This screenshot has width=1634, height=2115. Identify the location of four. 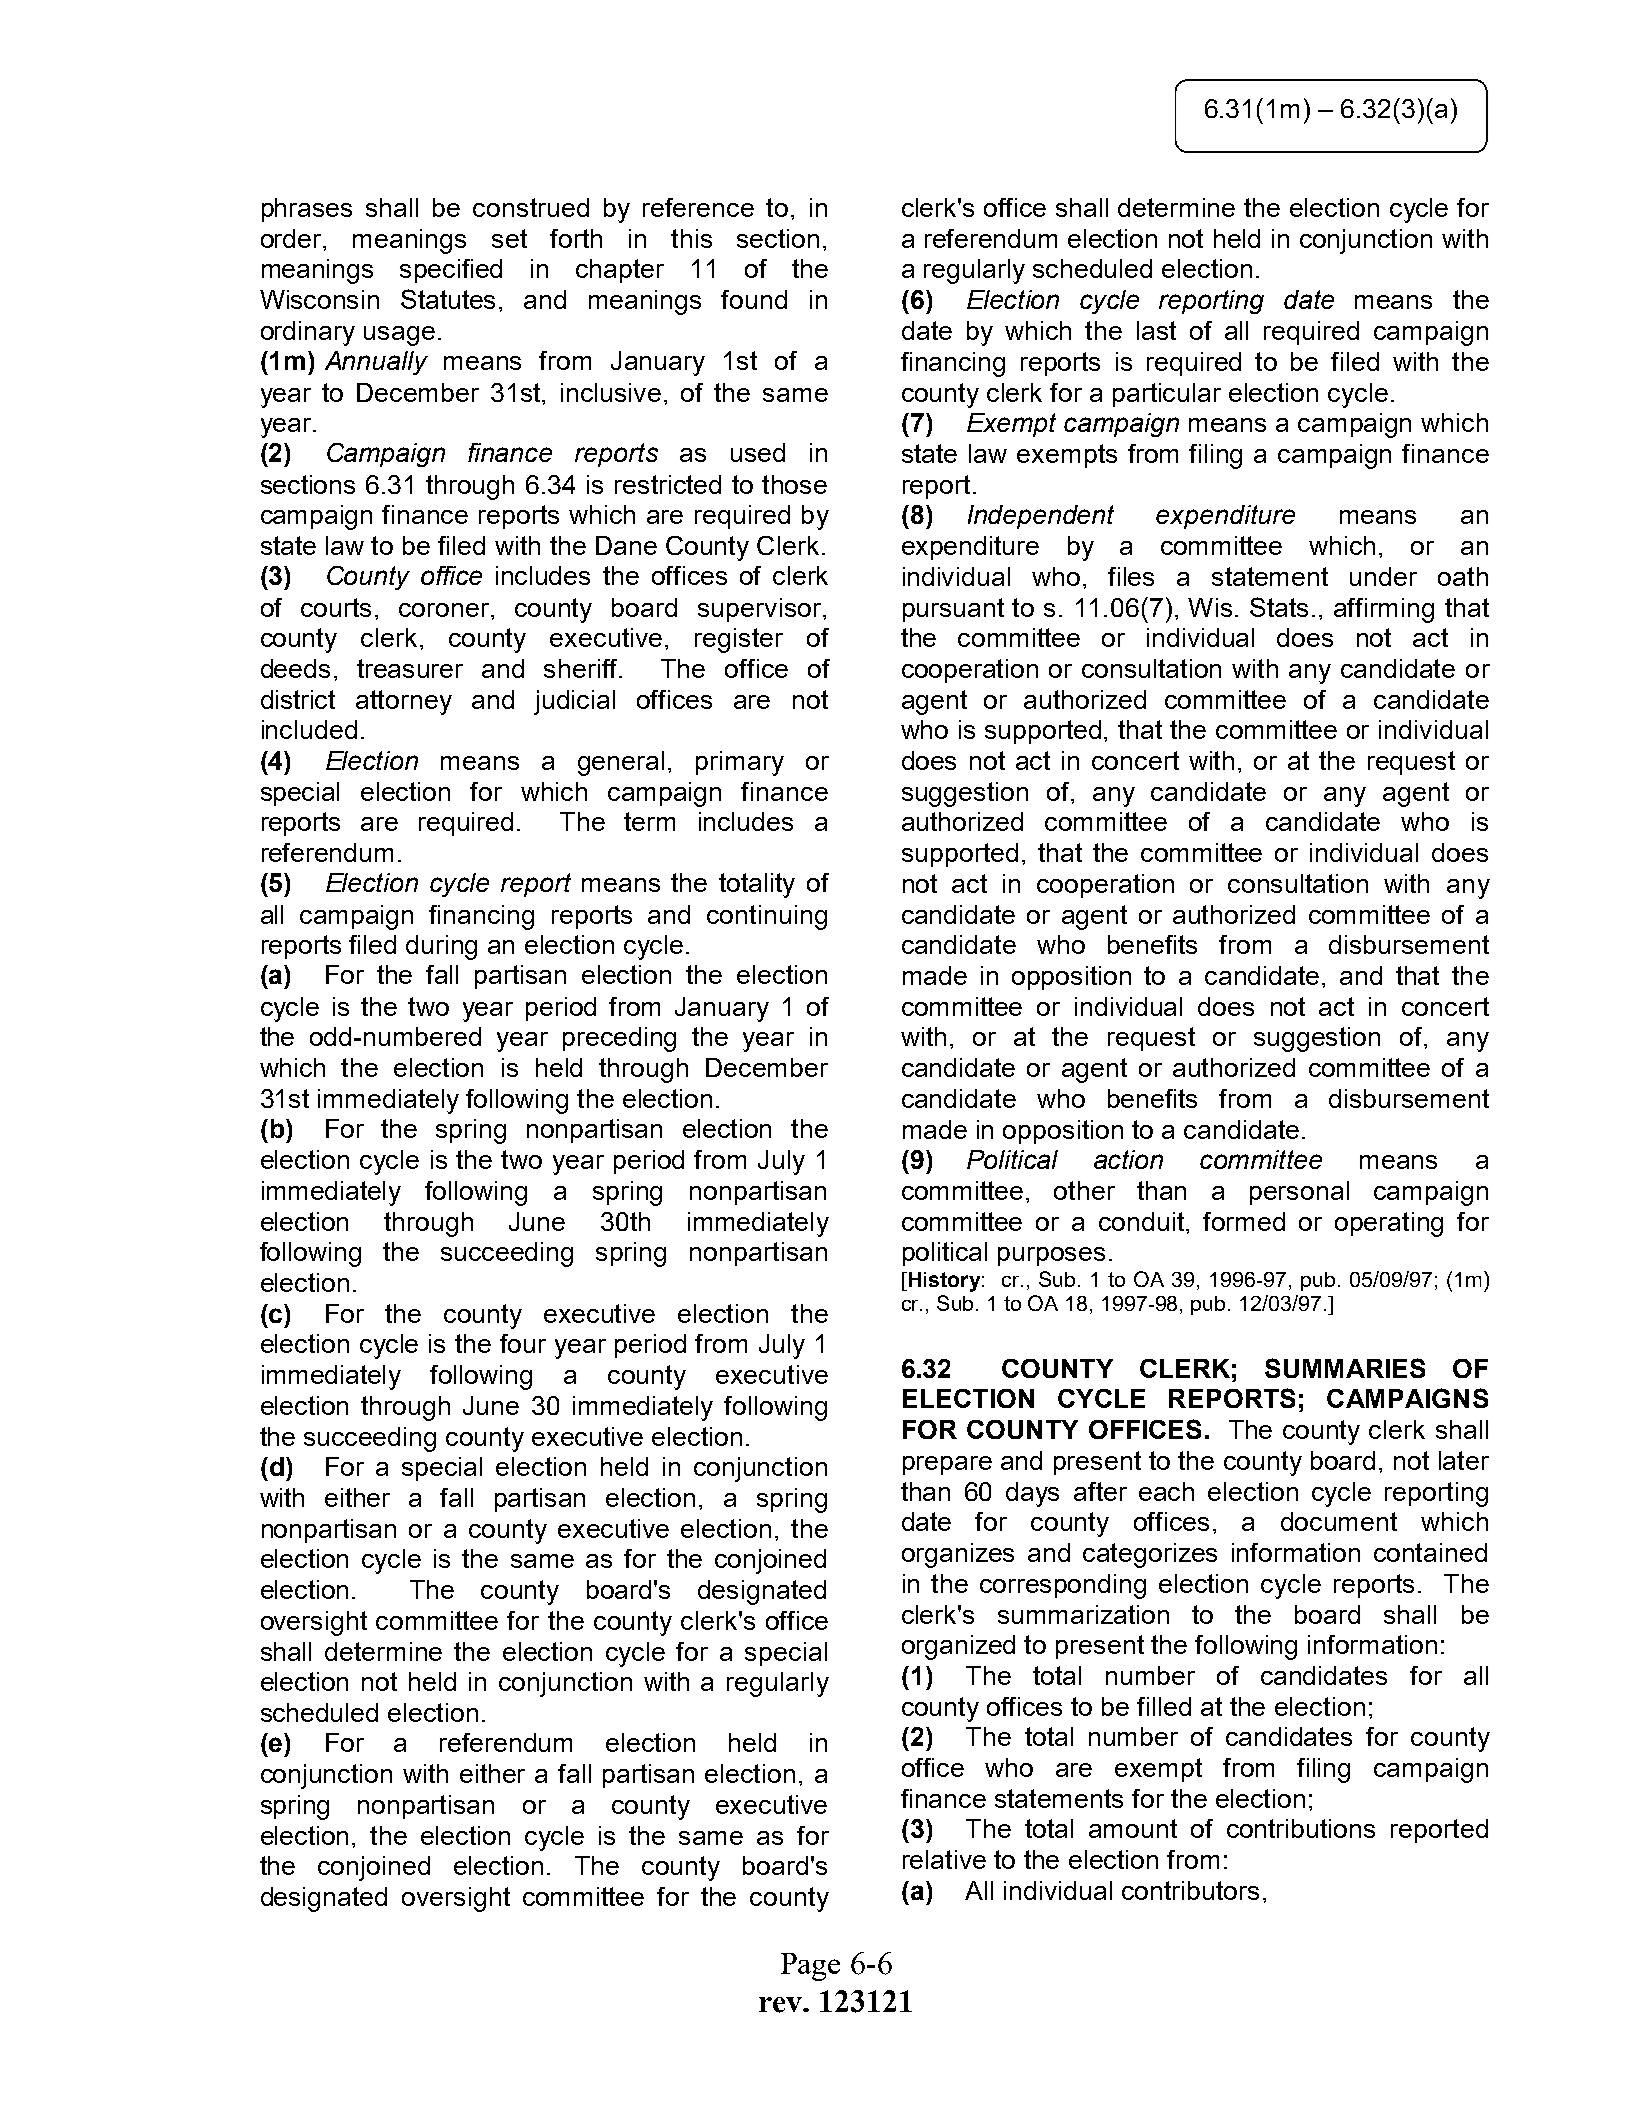
(523, 1343).
